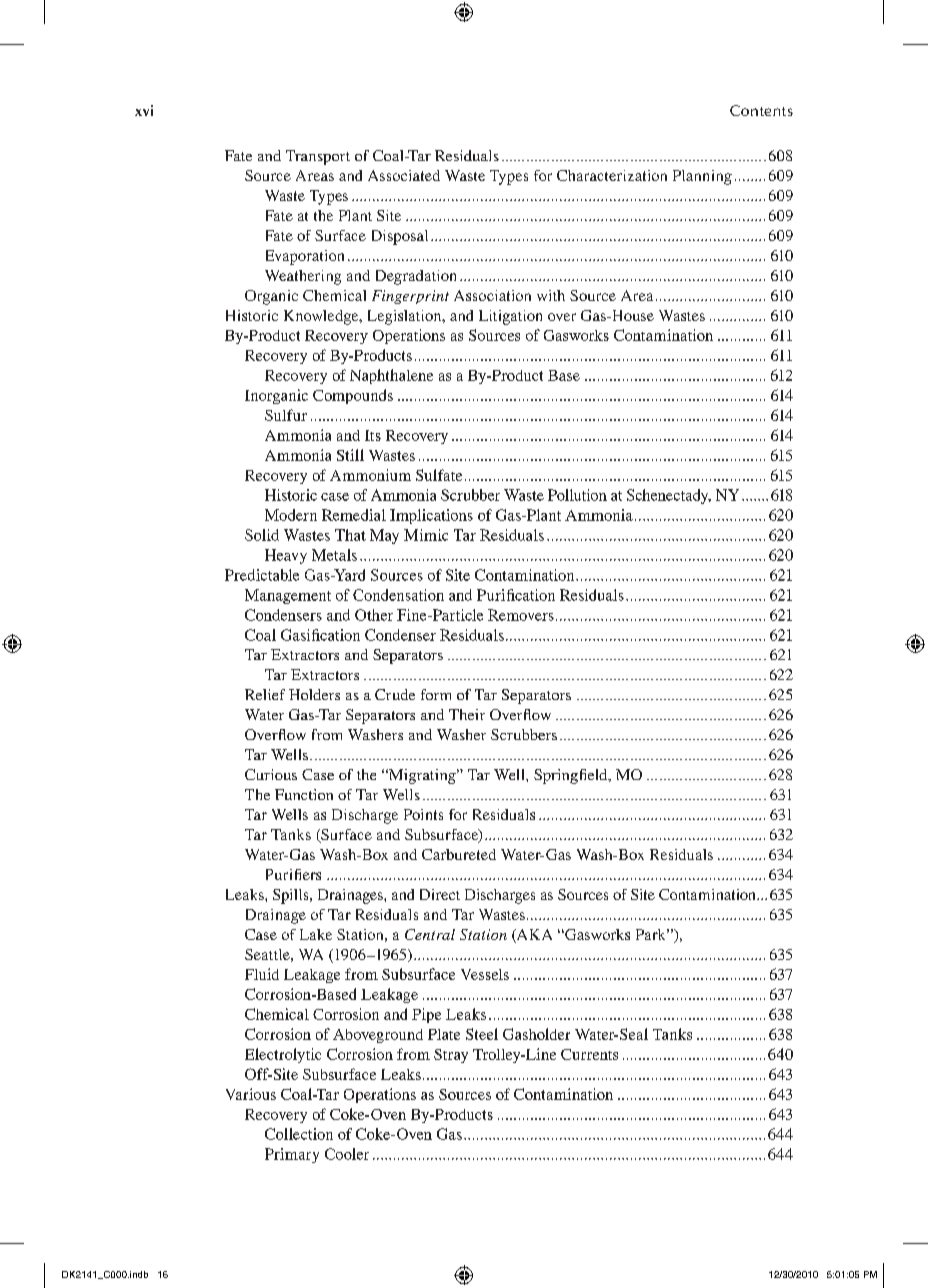 Image resolution: width=928 pixels, height=1288 pixels. I want to click on xvi, so click(144, 110).
